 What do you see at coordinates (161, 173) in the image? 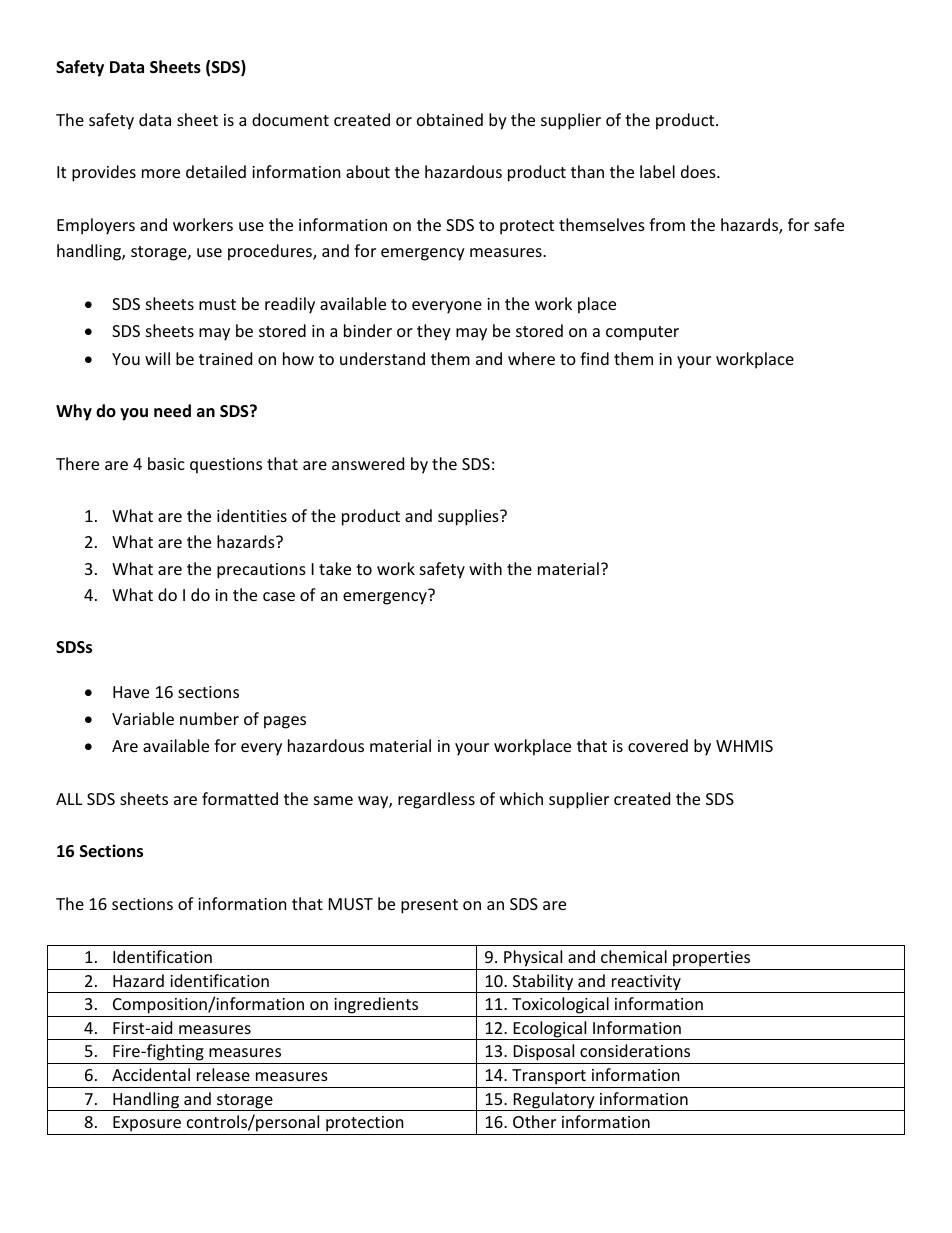
I see `more` at bounding box center [161, 173].
